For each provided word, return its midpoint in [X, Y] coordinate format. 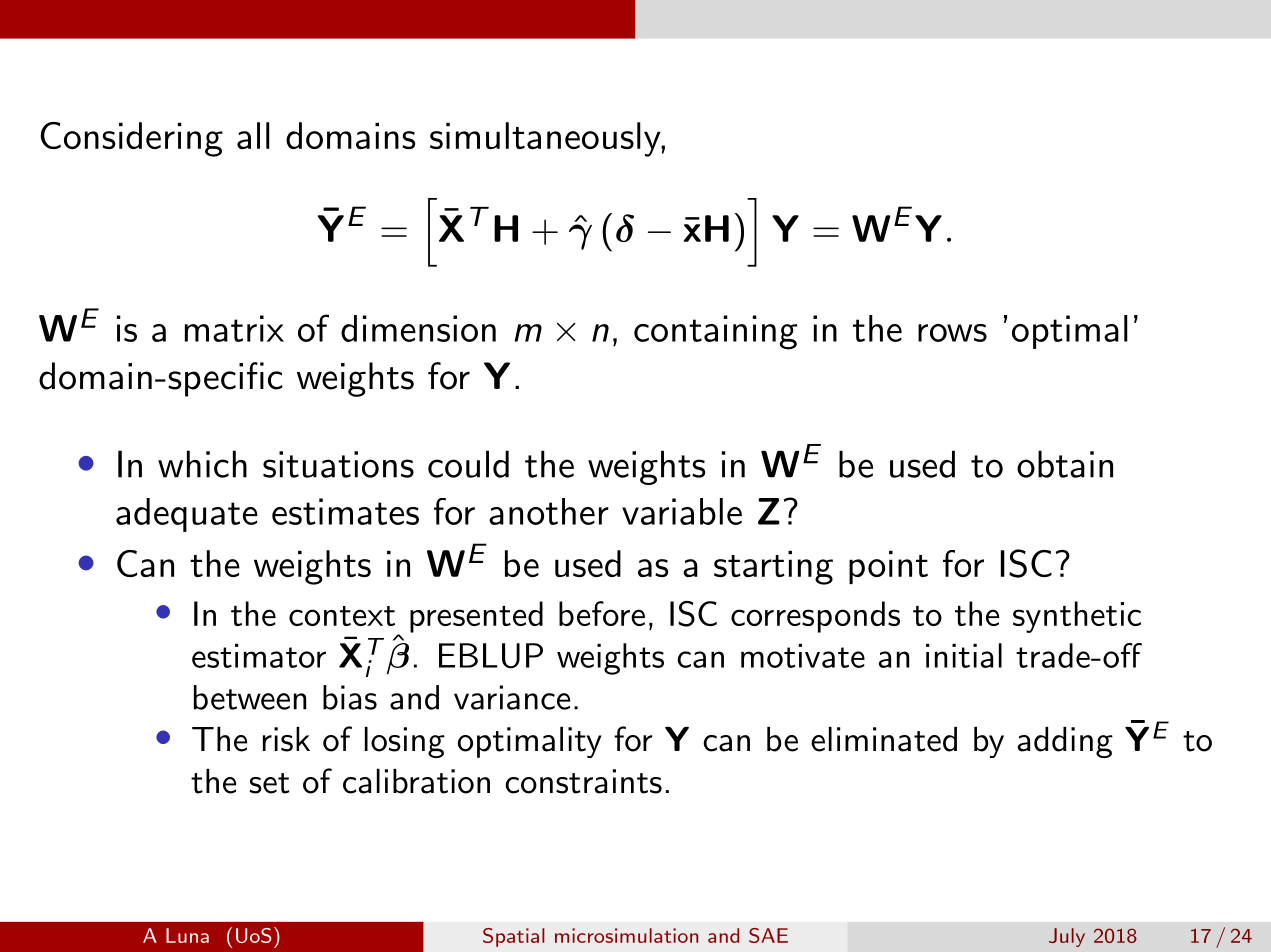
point [888, 567]
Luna [187, 935]
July [1067, 937]
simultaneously [546, 139]
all [253, 135]
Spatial [514, 937]
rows [952, 333]
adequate [187, 515]
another [549, 511]
